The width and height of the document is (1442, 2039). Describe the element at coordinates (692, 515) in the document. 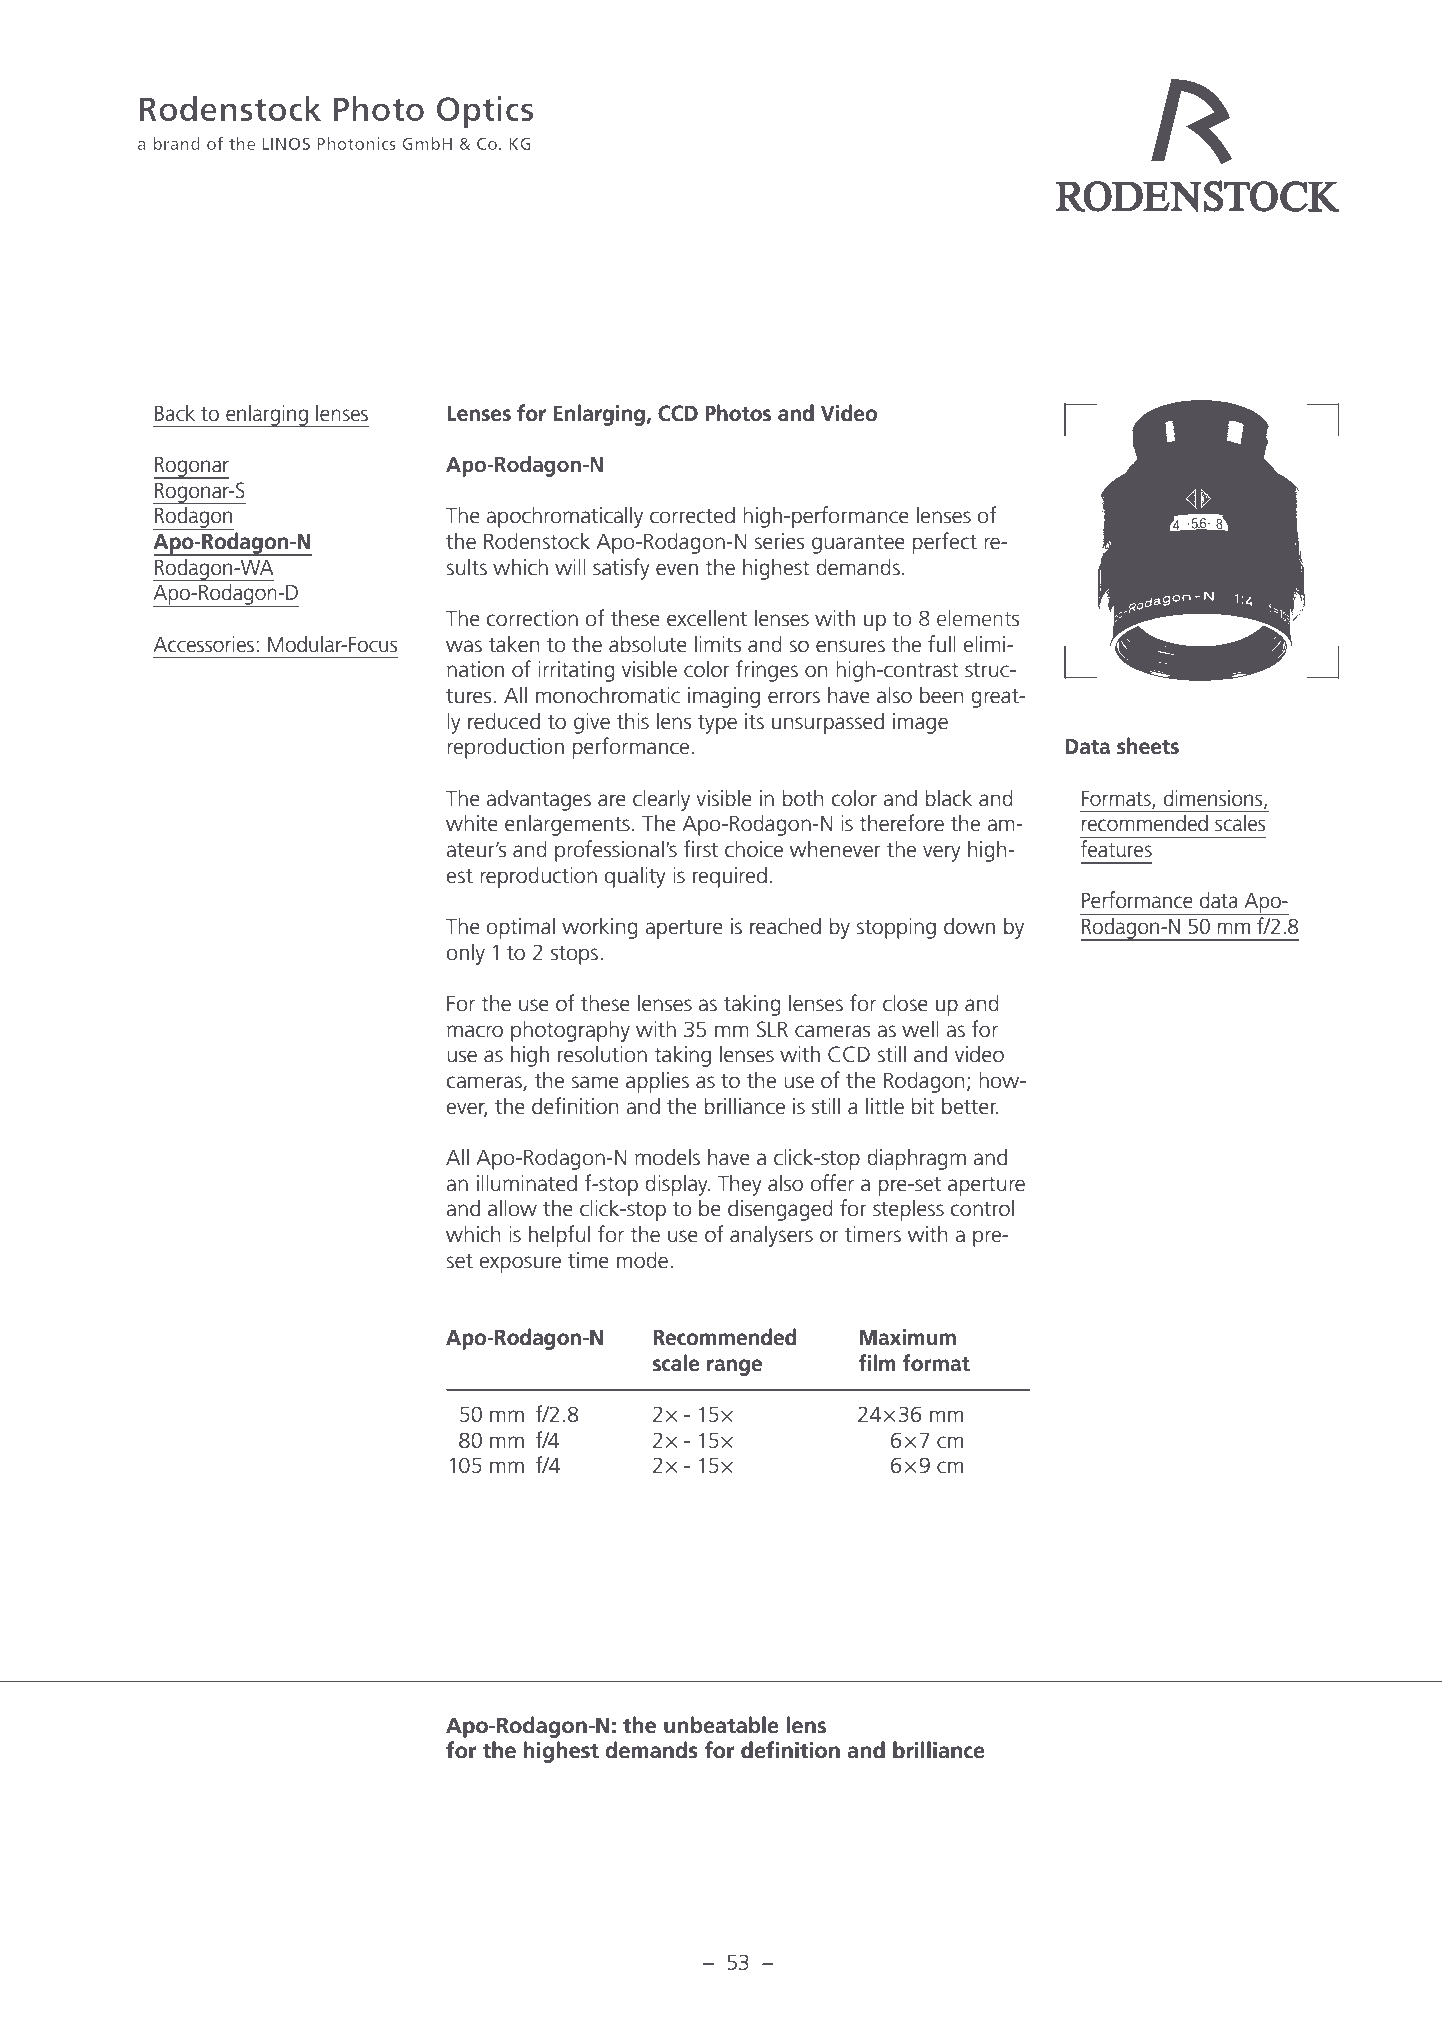

I see `corrected` at that location.
